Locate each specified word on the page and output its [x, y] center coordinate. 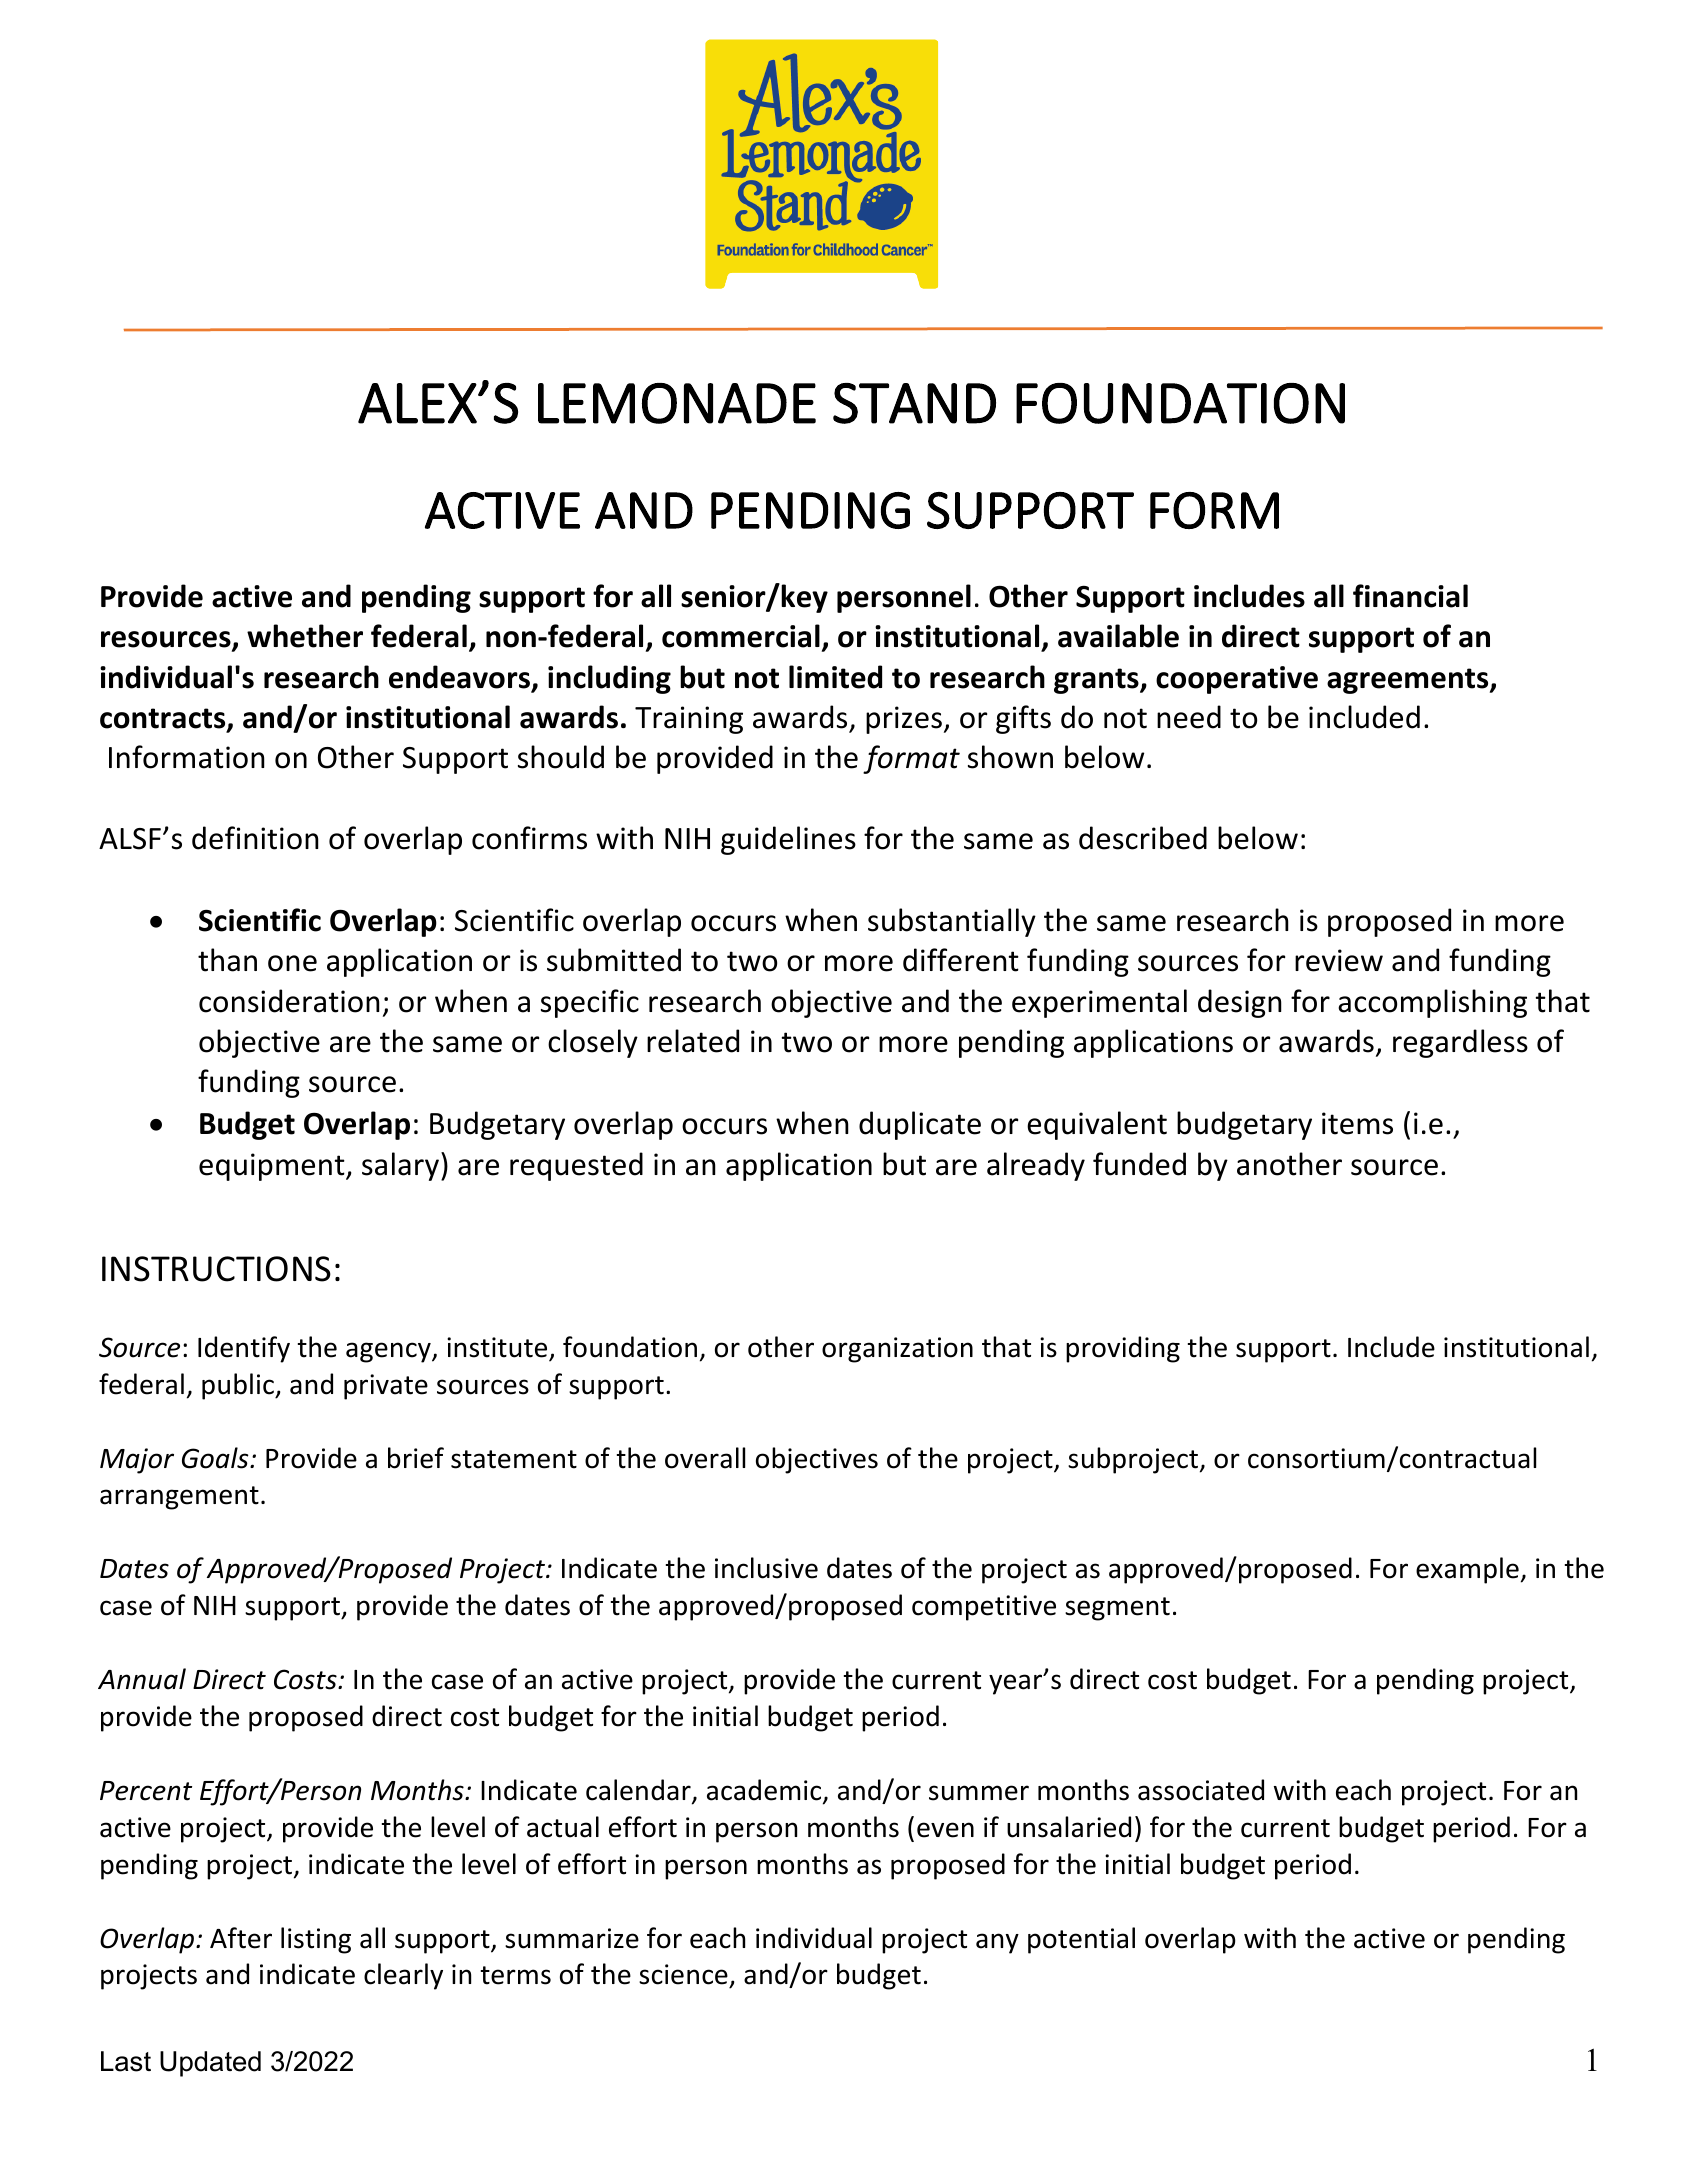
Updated [210, 2064]
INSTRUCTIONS [216, 1269]
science [684, 1976]
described [1143, 838]
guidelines [788, 840]
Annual [142, 1679]
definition [255, 838]
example [1467, 1570]
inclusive [766, 1568]
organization [897, 1350]
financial [1410, 596]
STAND [914, 403]
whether [305, 636]
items [1357, 1123]
